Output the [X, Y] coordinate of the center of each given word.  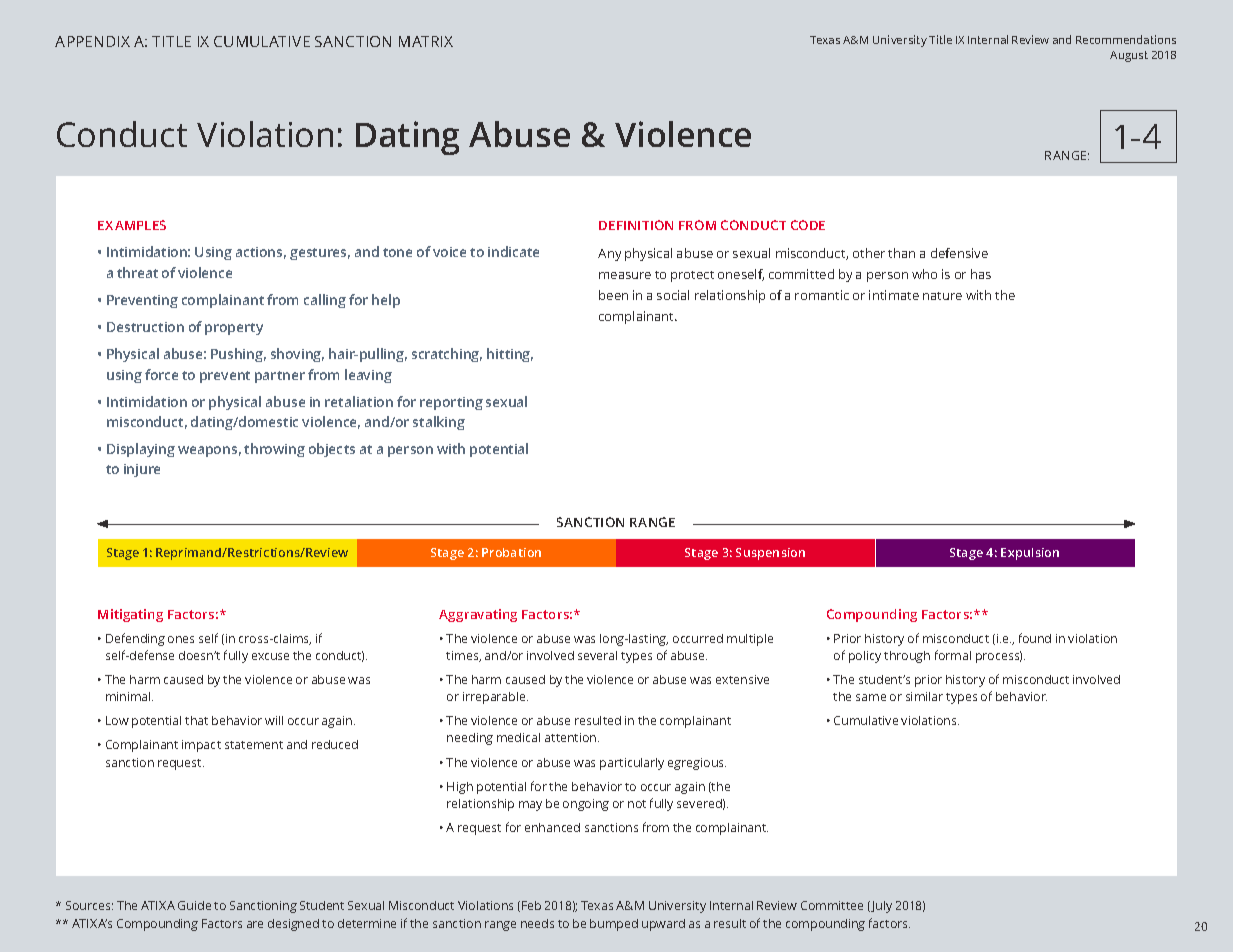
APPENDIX [92, 41]
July [880, 907]
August [1129, 56]
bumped [614, 925]
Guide [194, 905]
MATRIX [426, 41]
